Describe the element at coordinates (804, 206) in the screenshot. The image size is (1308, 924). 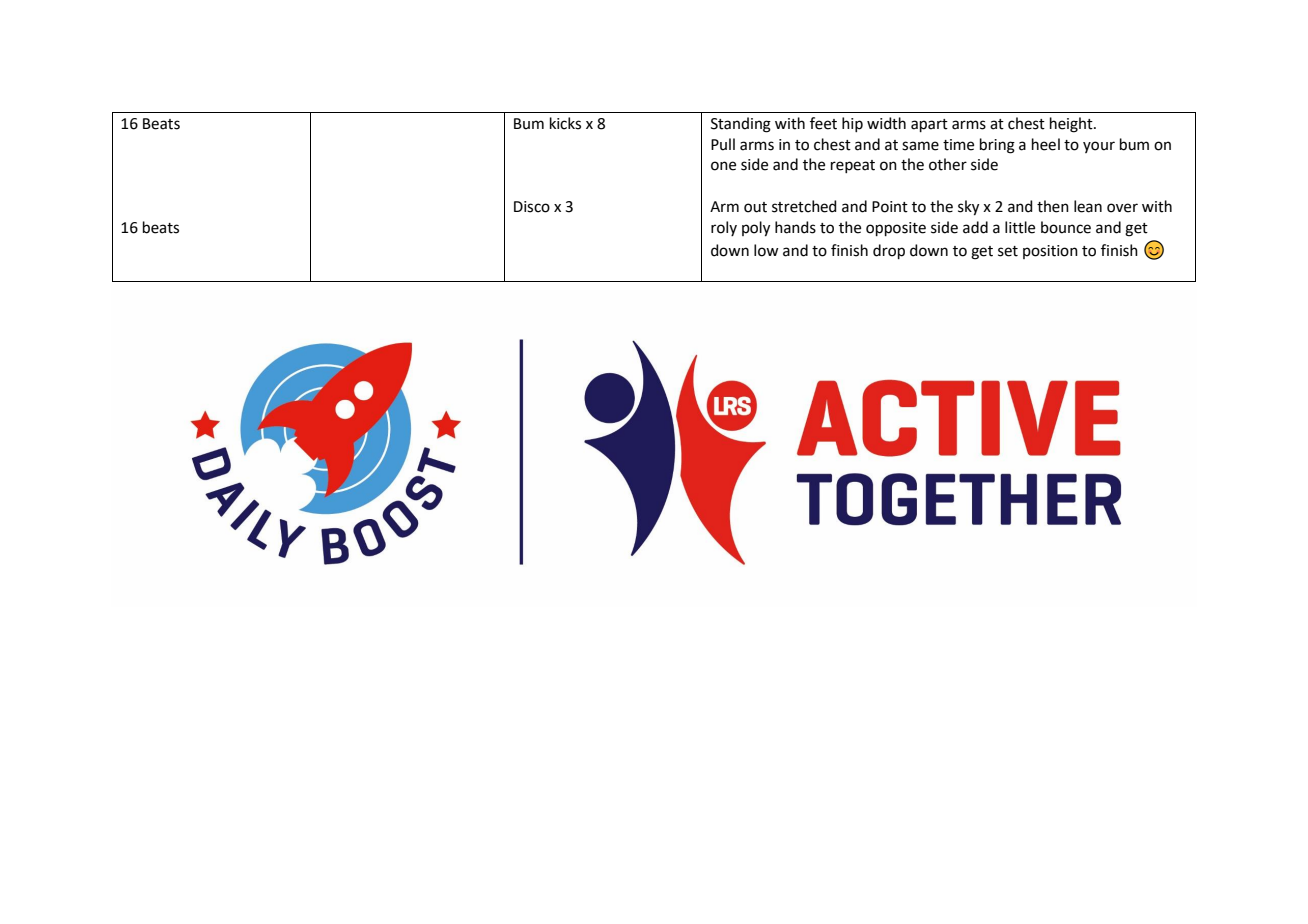
I see `stretched` at that location.
